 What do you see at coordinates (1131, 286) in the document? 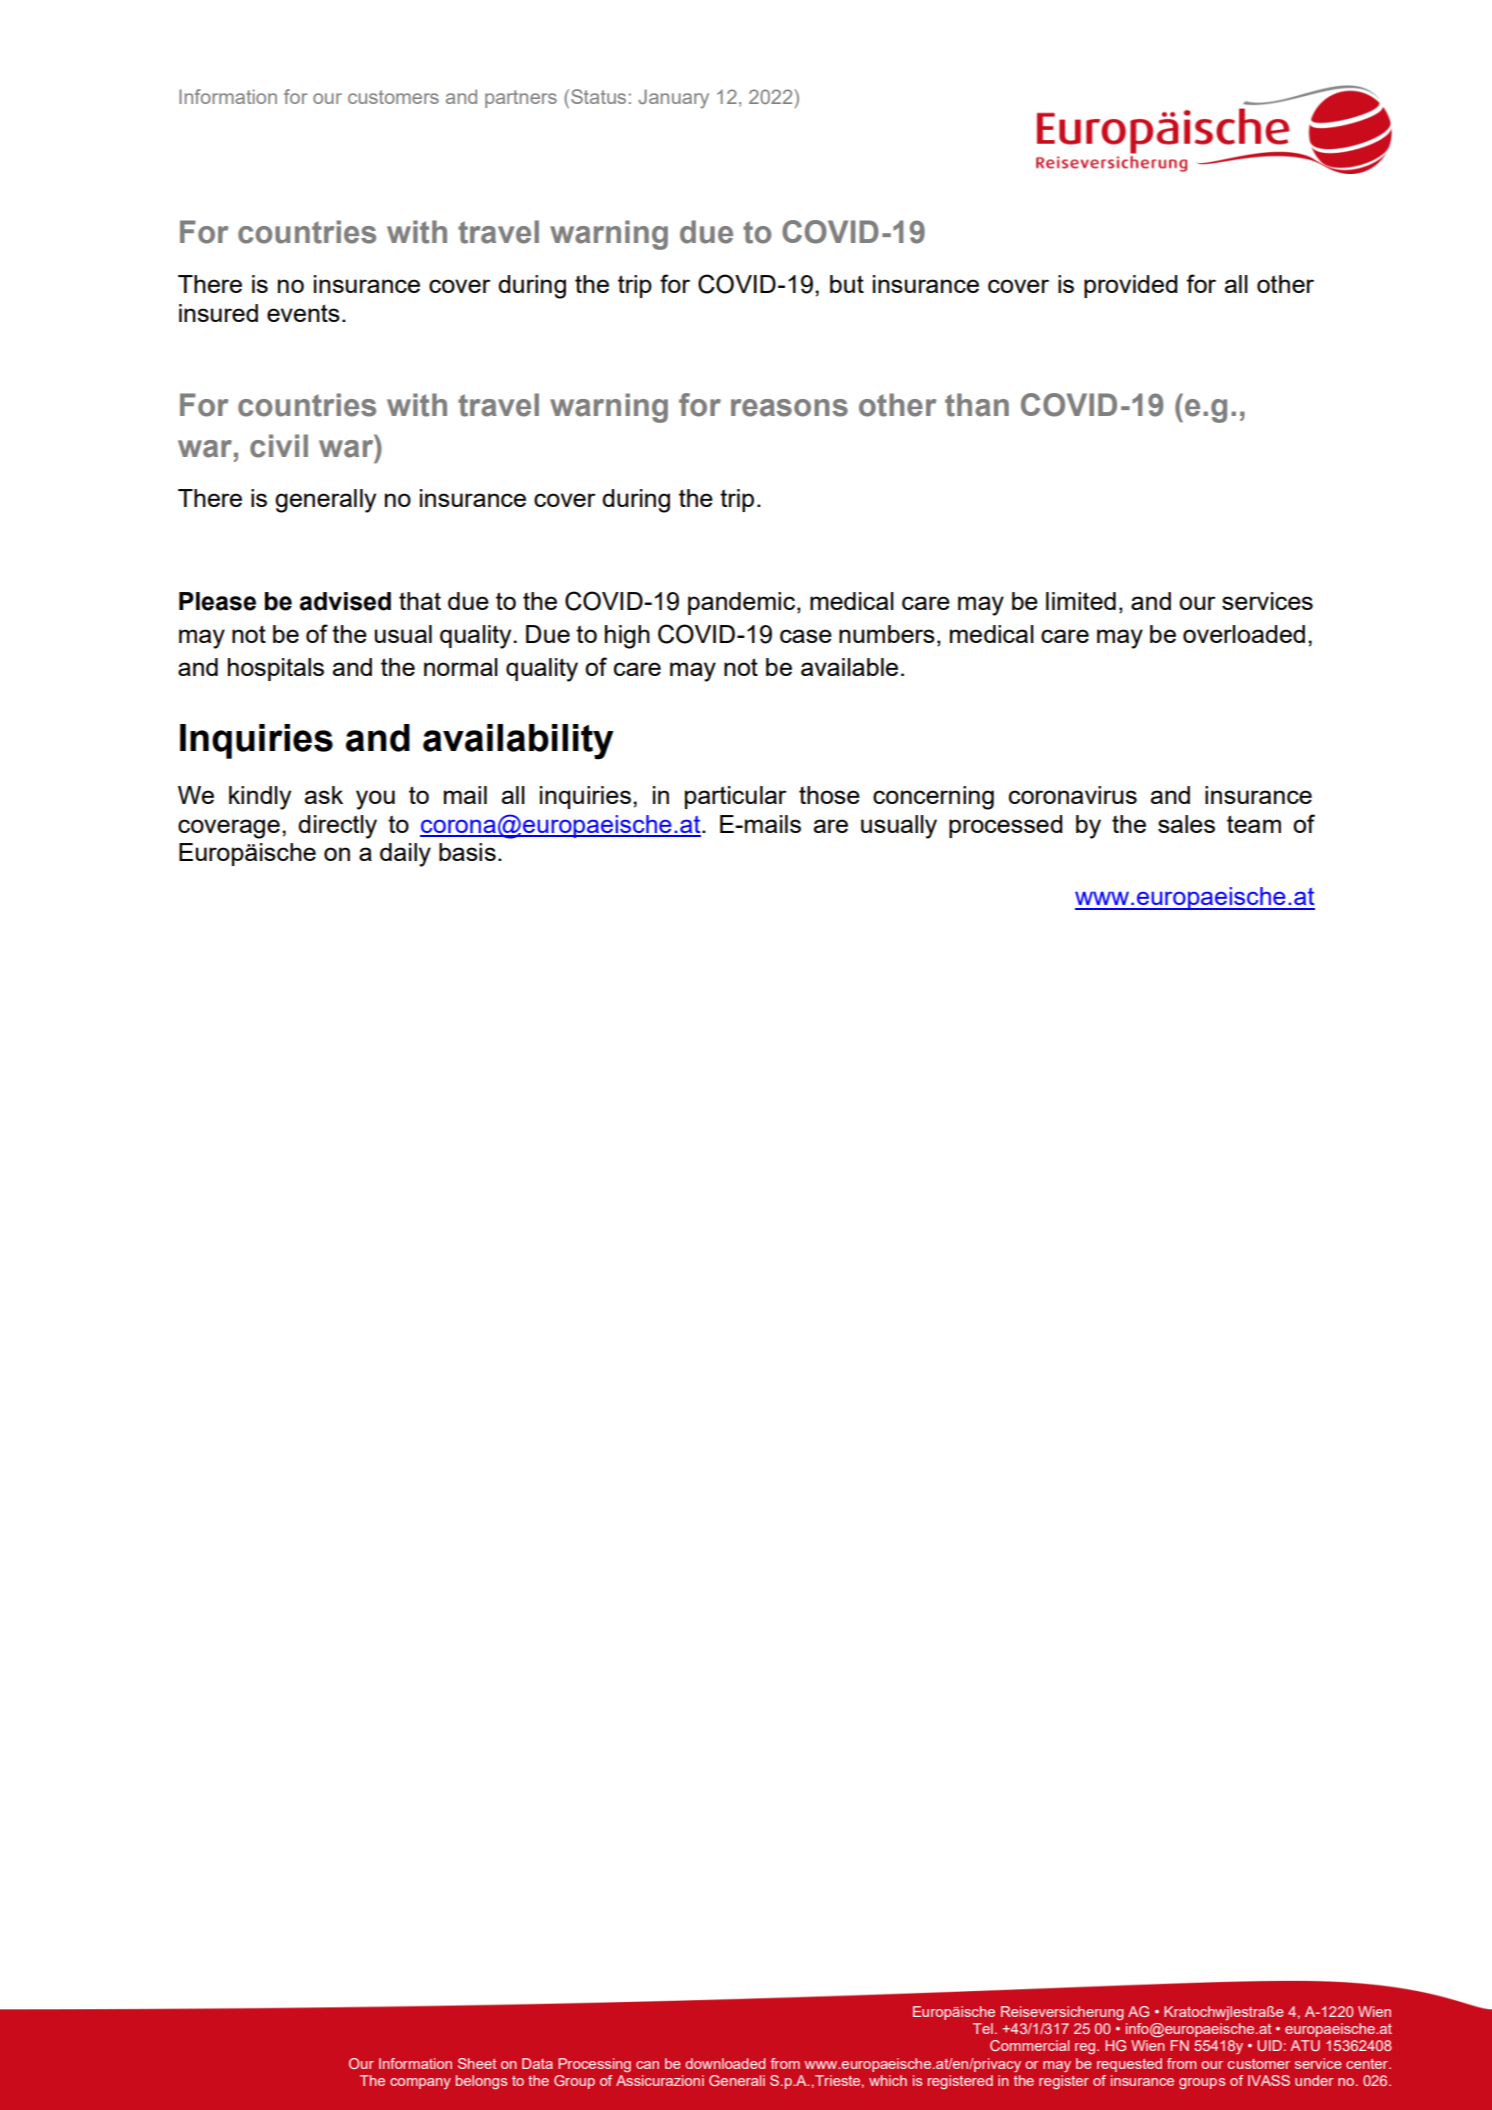
I see `provided` at bounding box center [1131, 286].
